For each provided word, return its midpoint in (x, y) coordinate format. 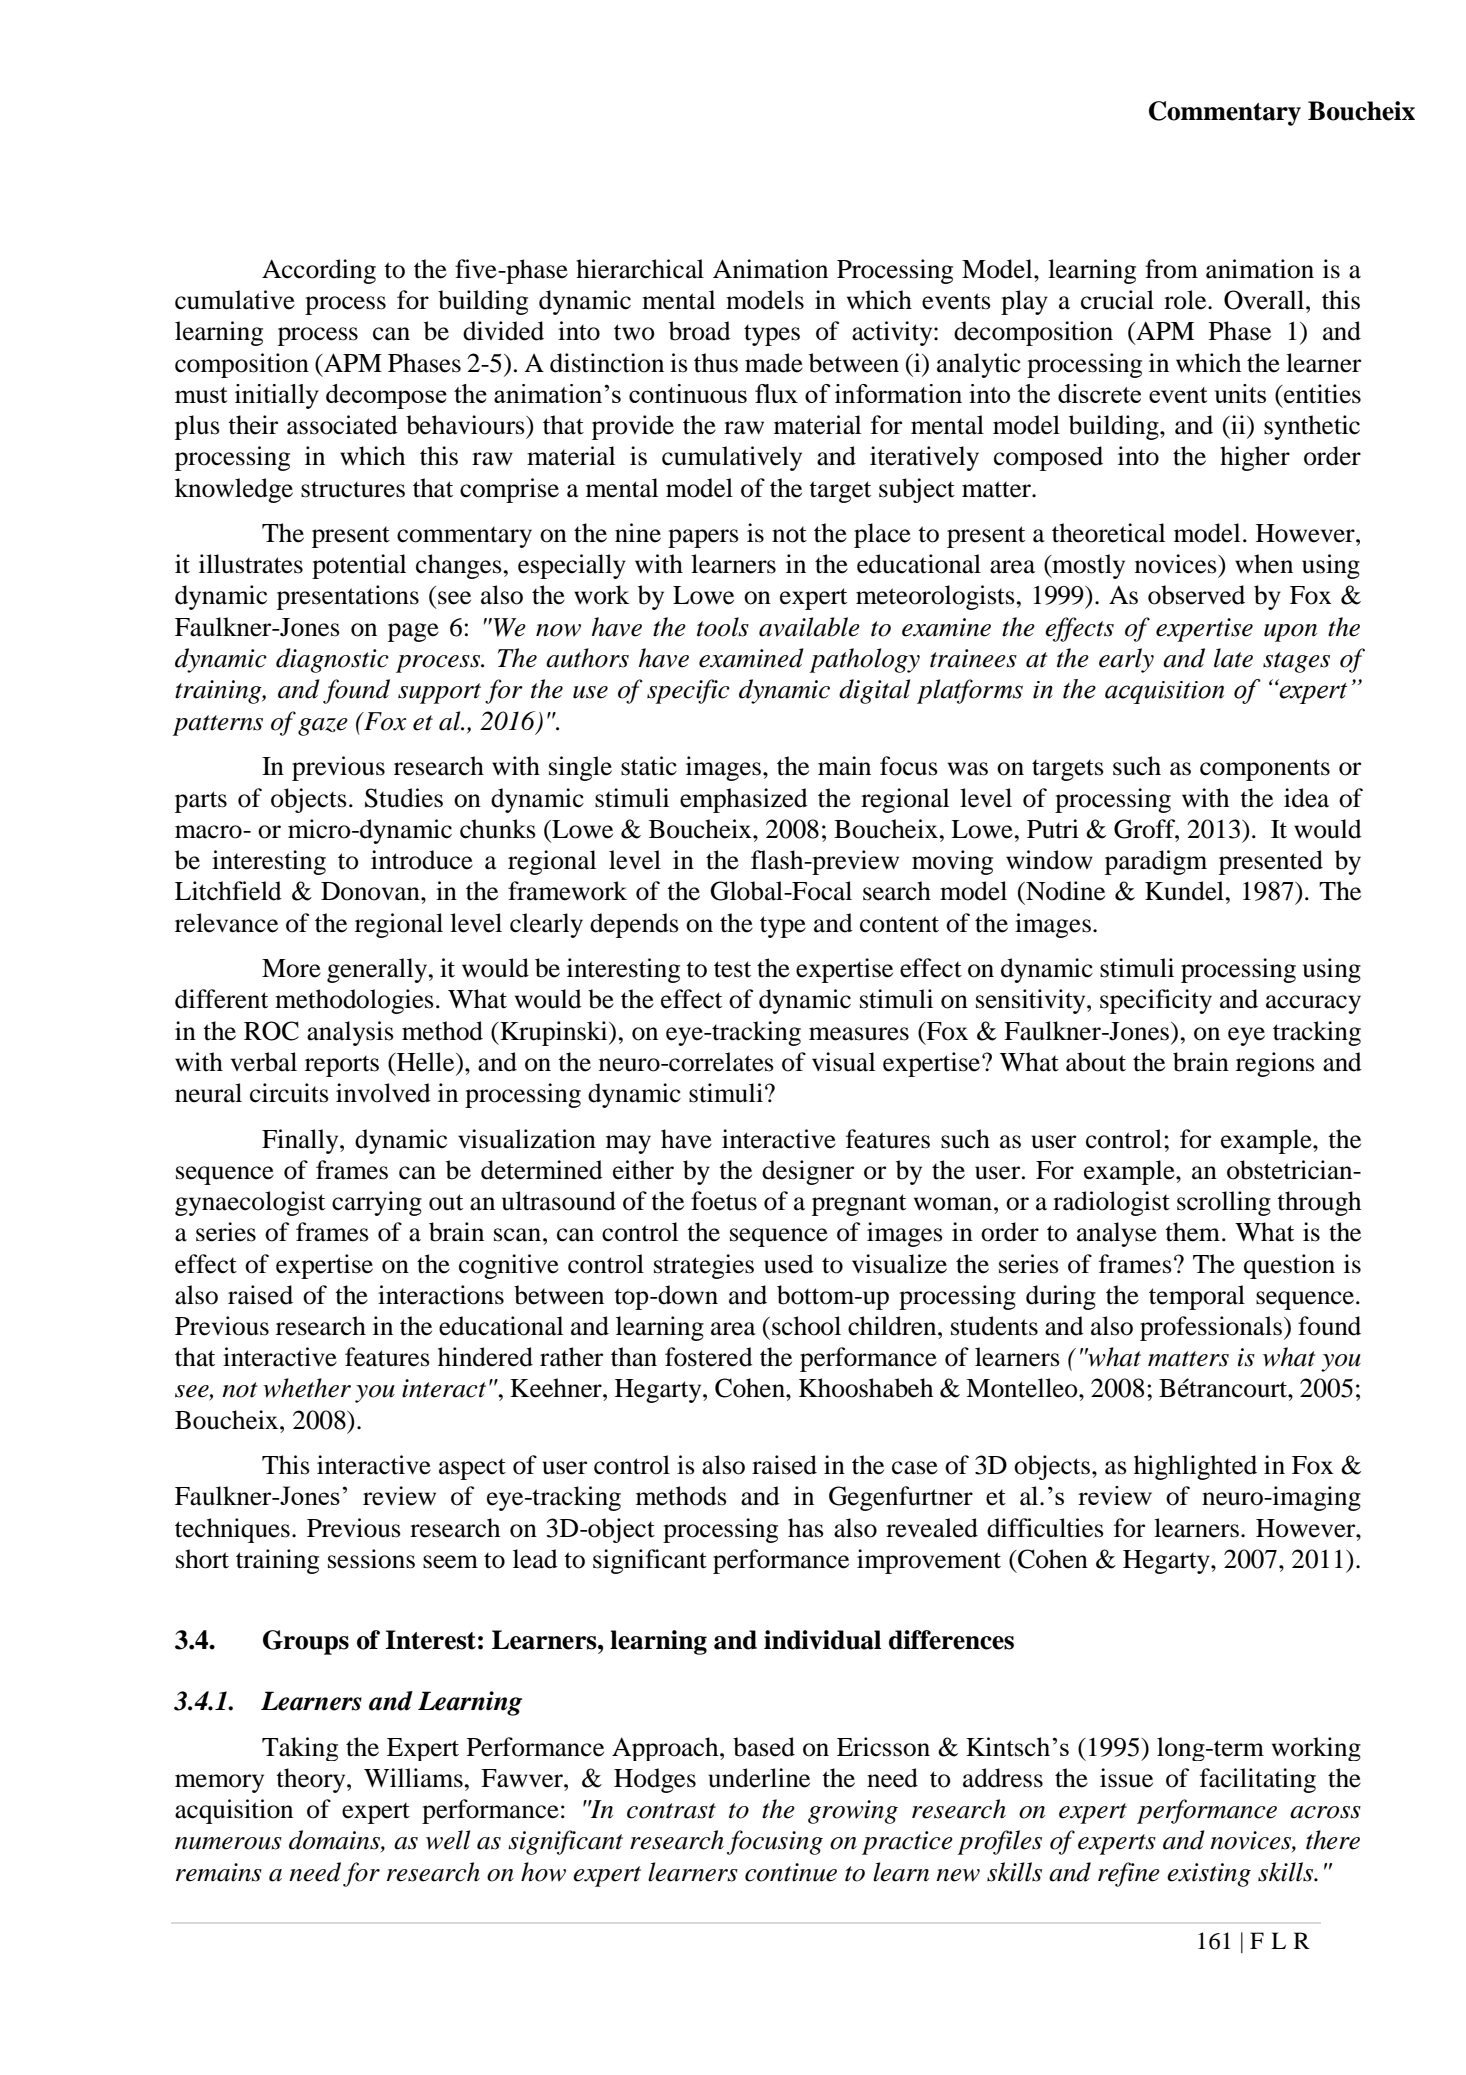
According (319, 271)
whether (307, 1388)
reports (342, 1066)
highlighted (1195, 1467)
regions (1275, 1064)
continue (791, 1872)
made (774, 363)
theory (312, 1780)
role (1186, 300)
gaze (323, 727)
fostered (709, 1357)
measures (859, 1034)
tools (723, 627)
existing (1209, 1875)
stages (1296, 662)
